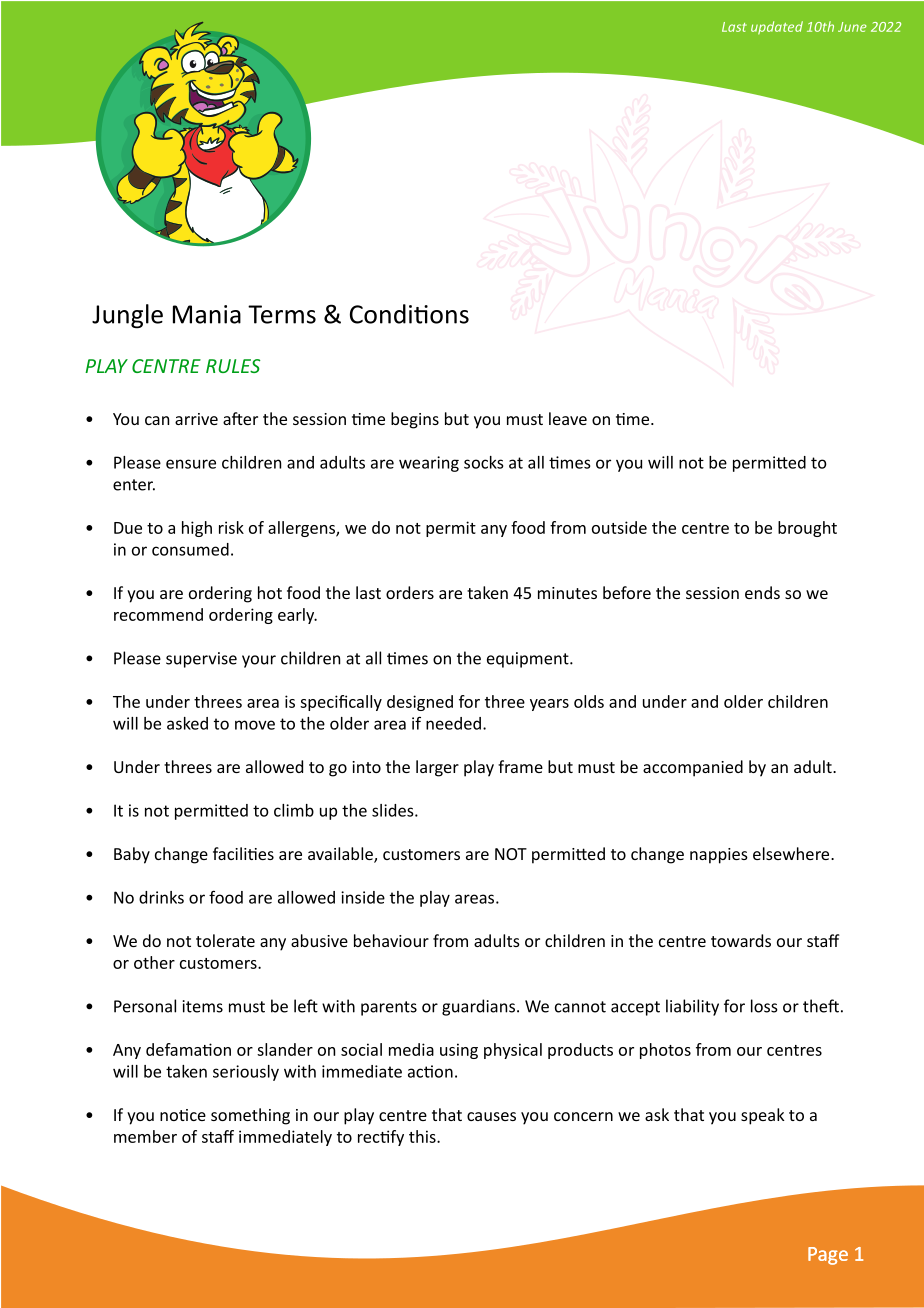 The image size is (924, 1308). I want to click on Conditions, so click(409, 314).
